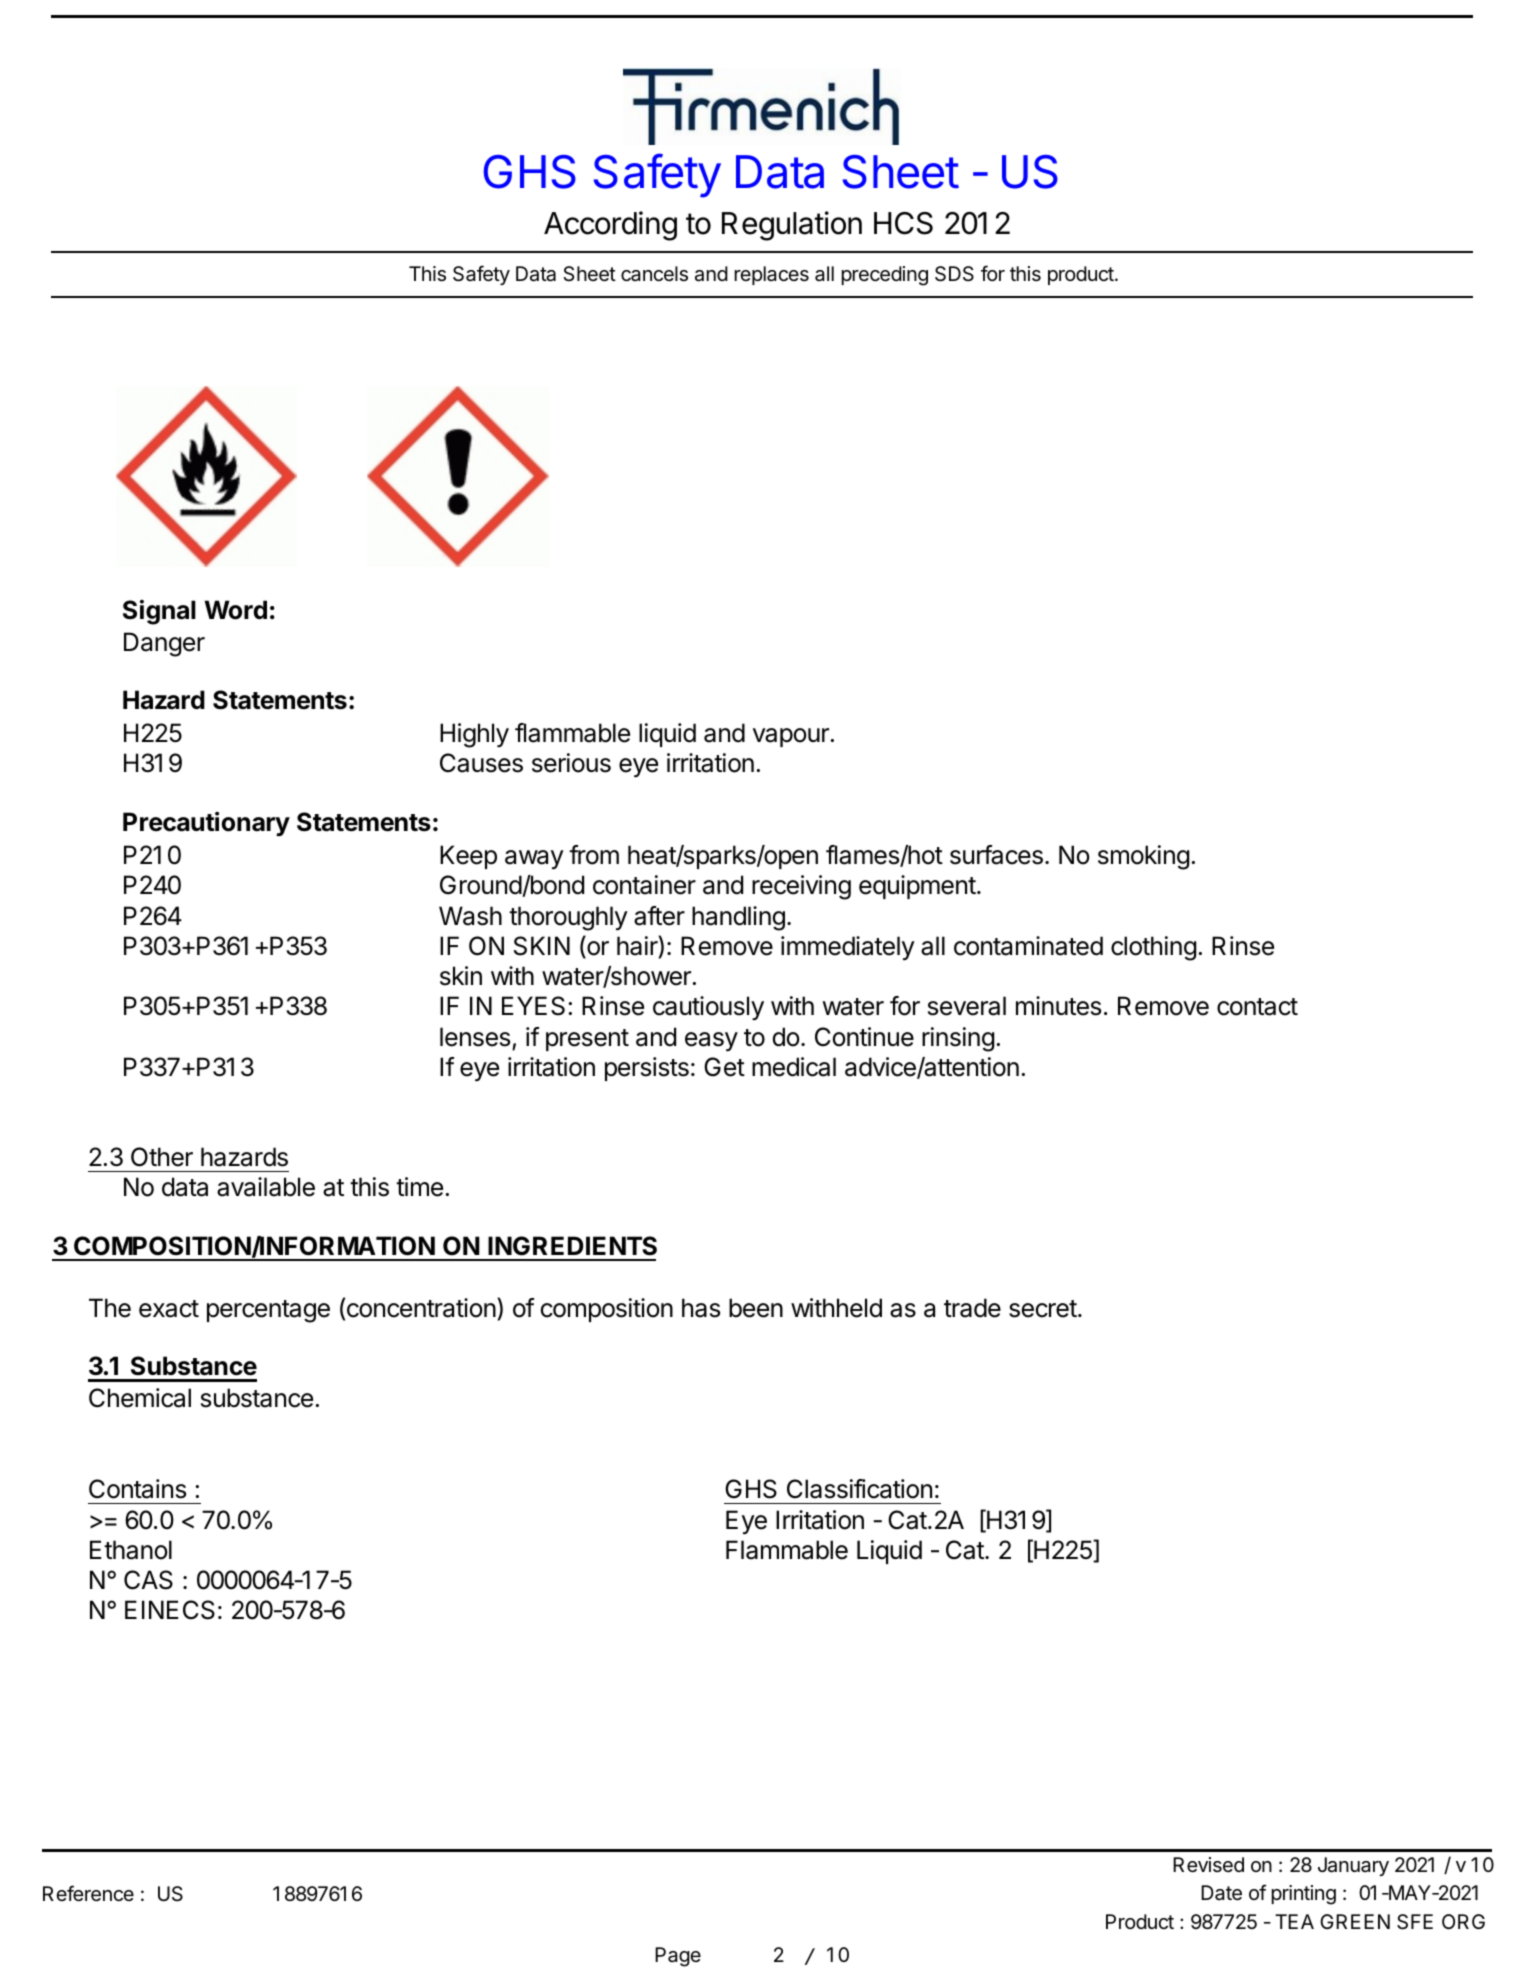 The image size is (1535, 1986). Describe the element at coordinates (164, 644) in the page. I see `Danger` at that location.
